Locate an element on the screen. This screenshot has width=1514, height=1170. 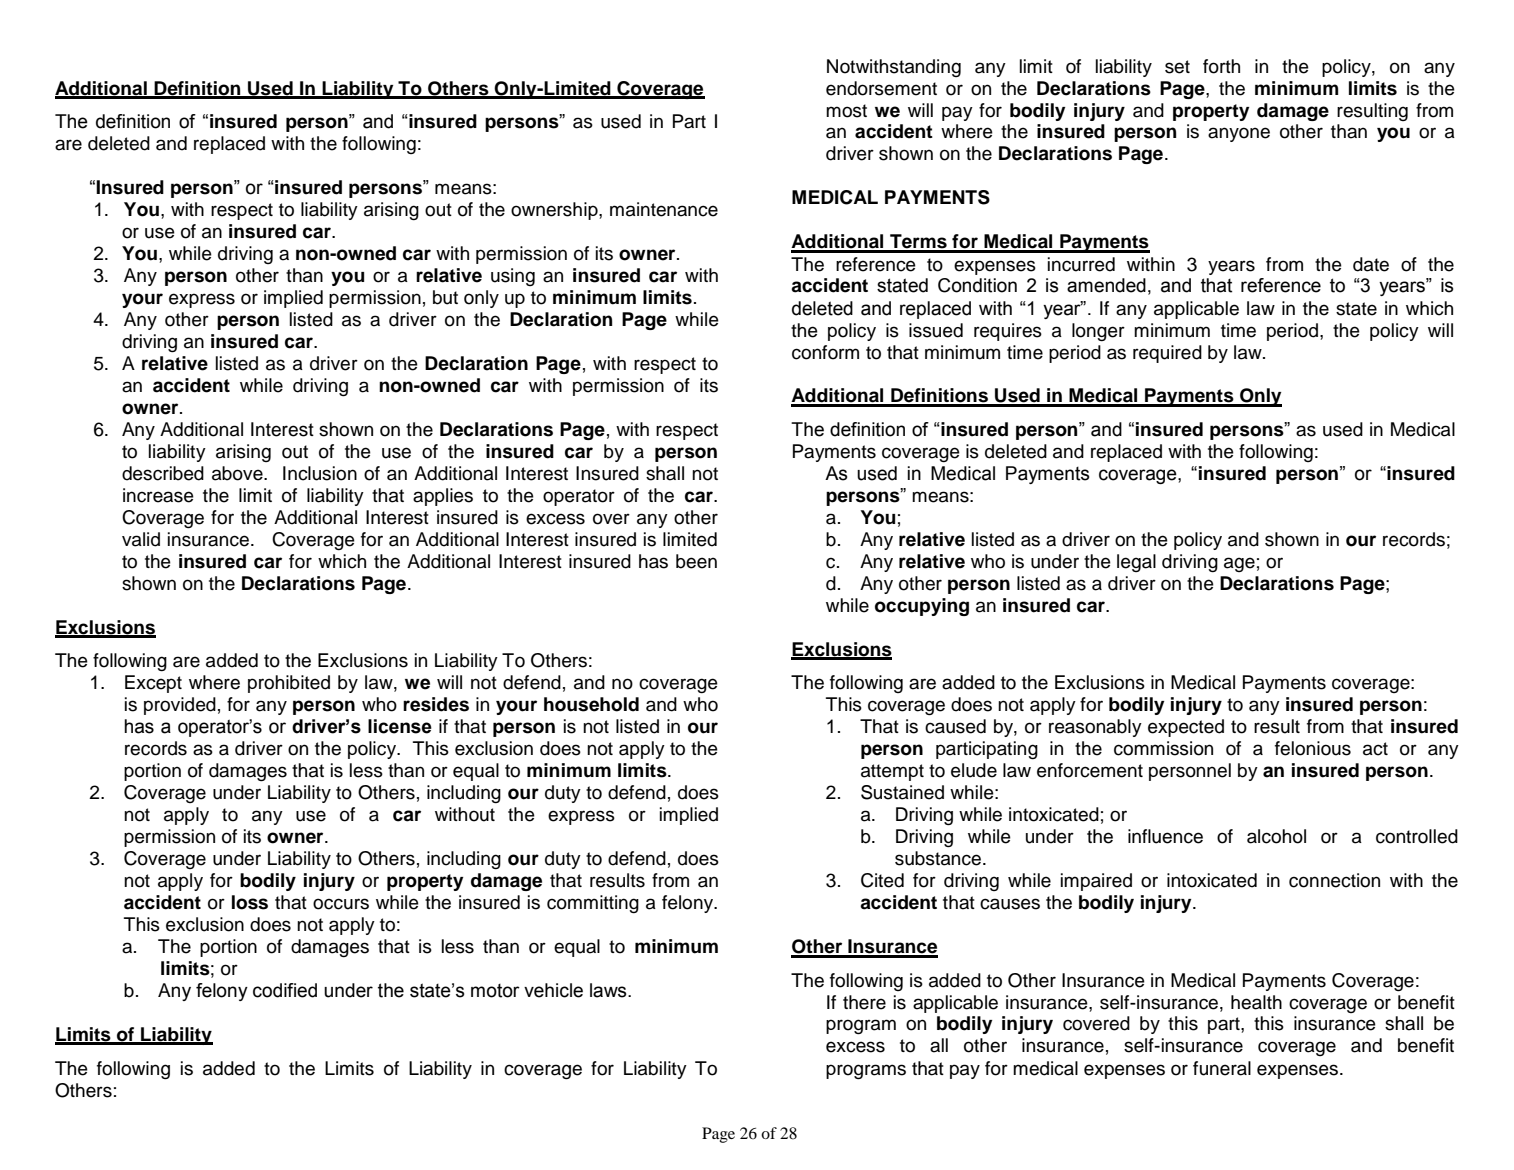
Inclusion is located at coordinates (320, 473).
